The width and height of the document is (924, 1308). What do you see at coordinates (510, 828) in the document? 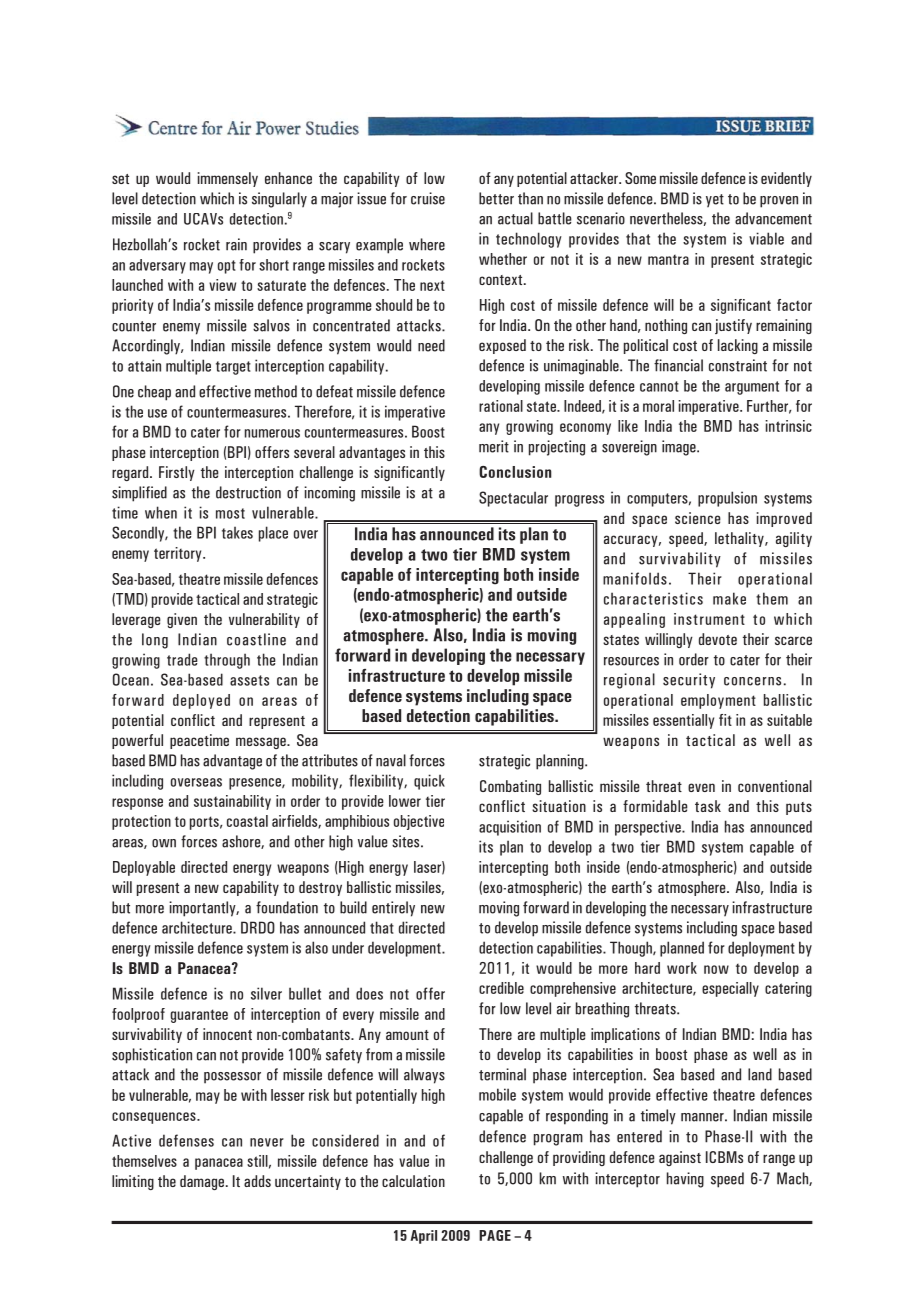
I see `acquisition` at bounding box center [510, 828].
